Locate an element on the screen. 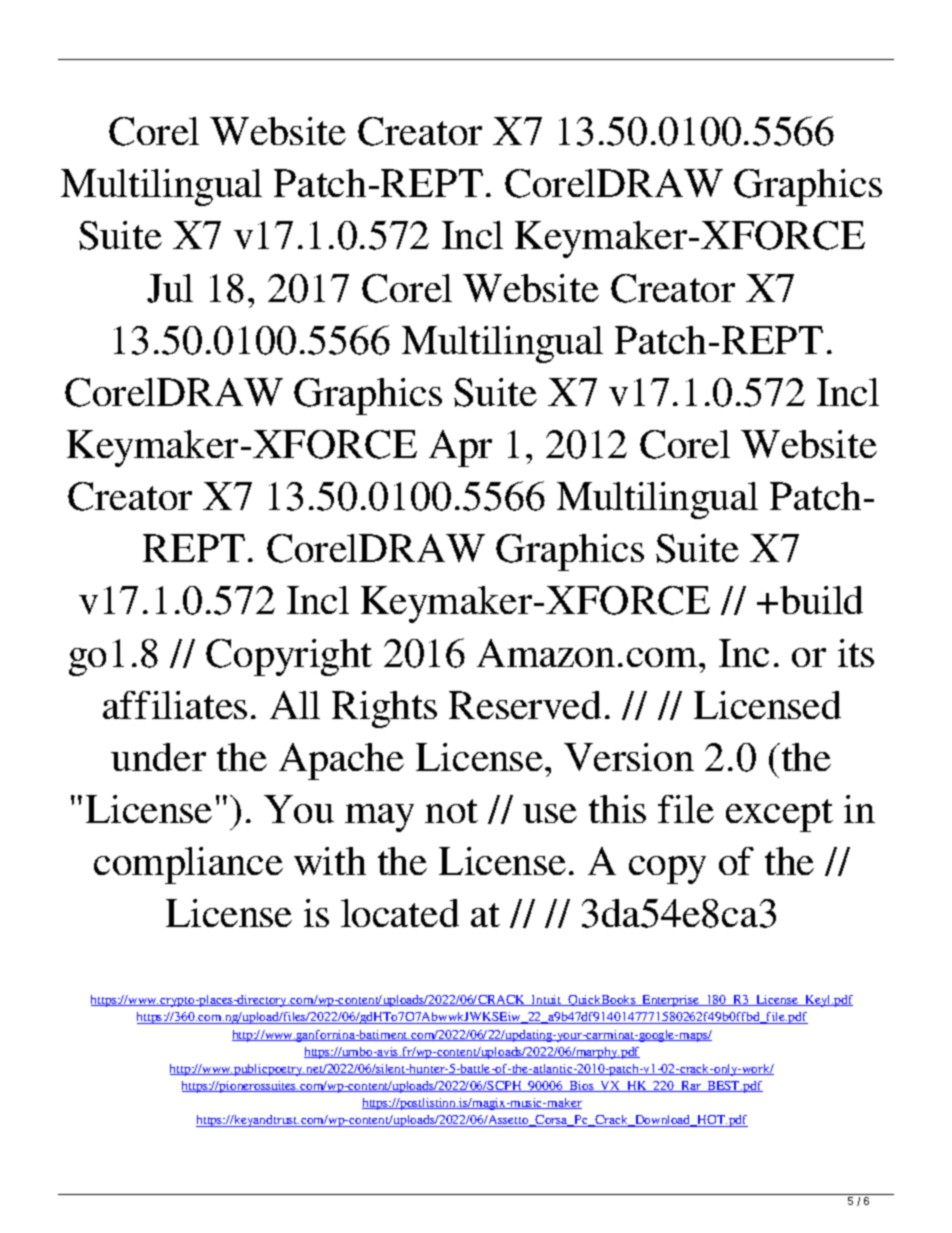 The height and width of the screenshot is (1233, 952). Version is located at coordinates (629, 757).
